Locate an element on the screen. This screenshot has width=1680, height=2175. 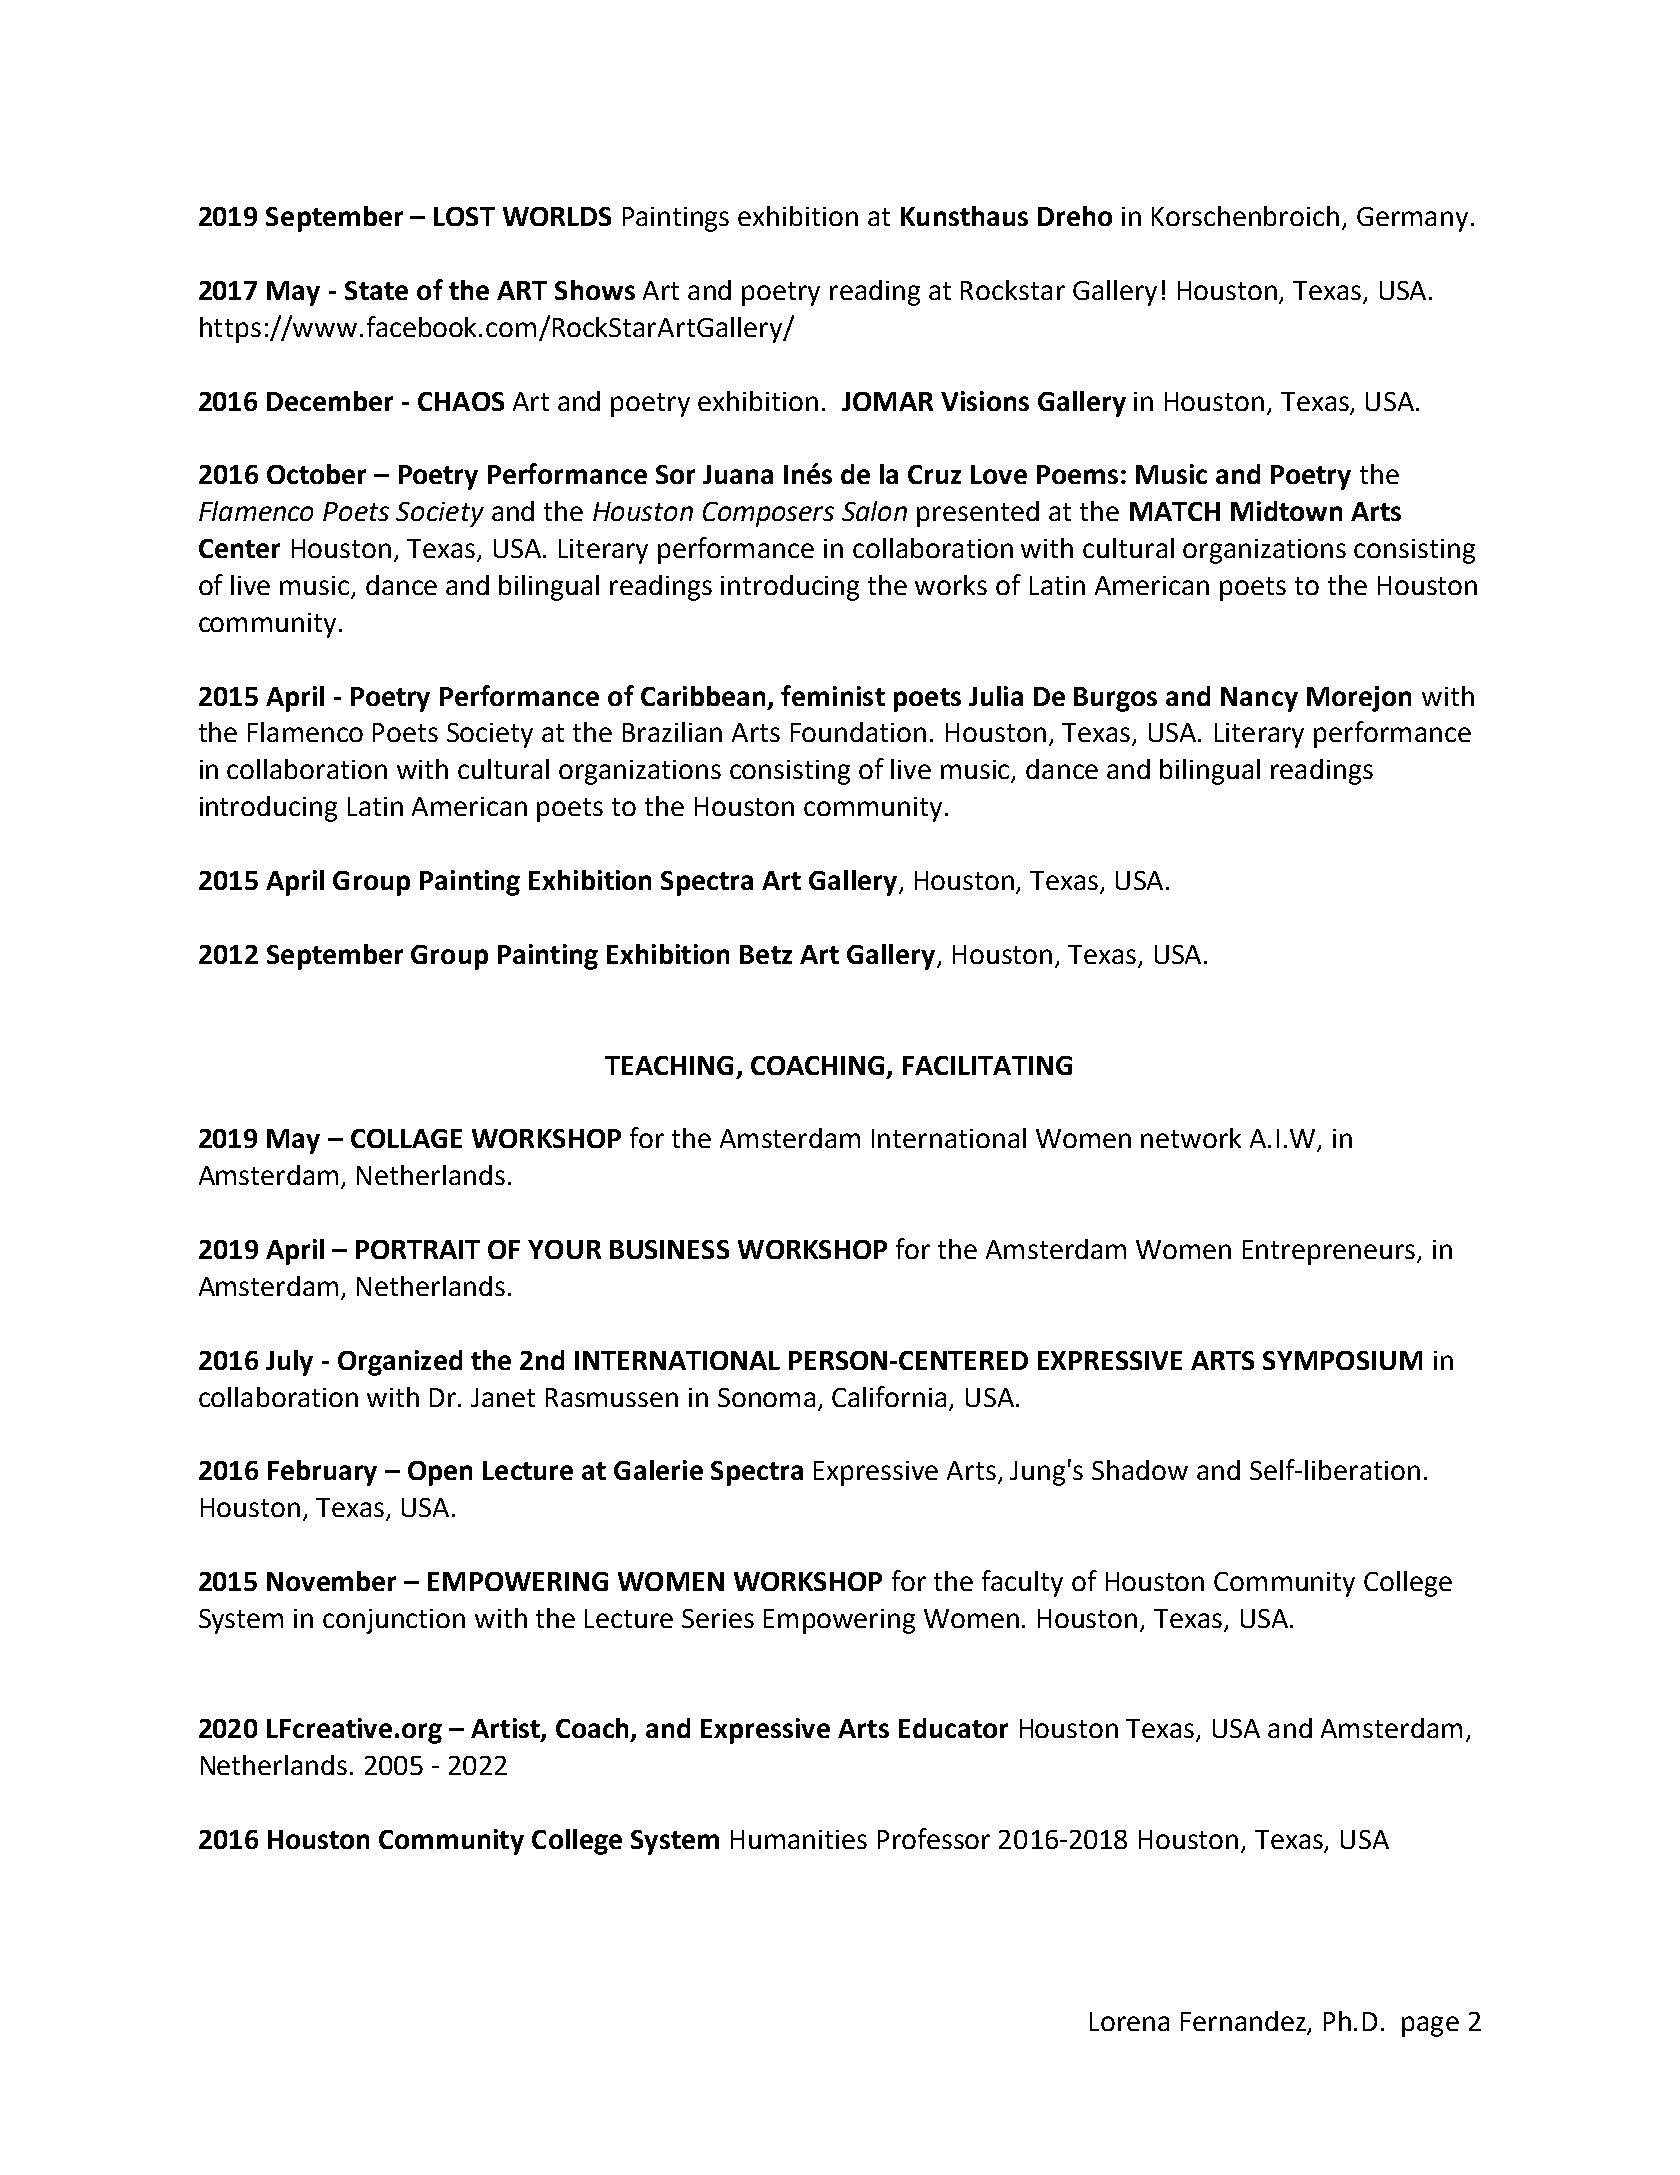
Germany is located at coordinates (1412, 219).
